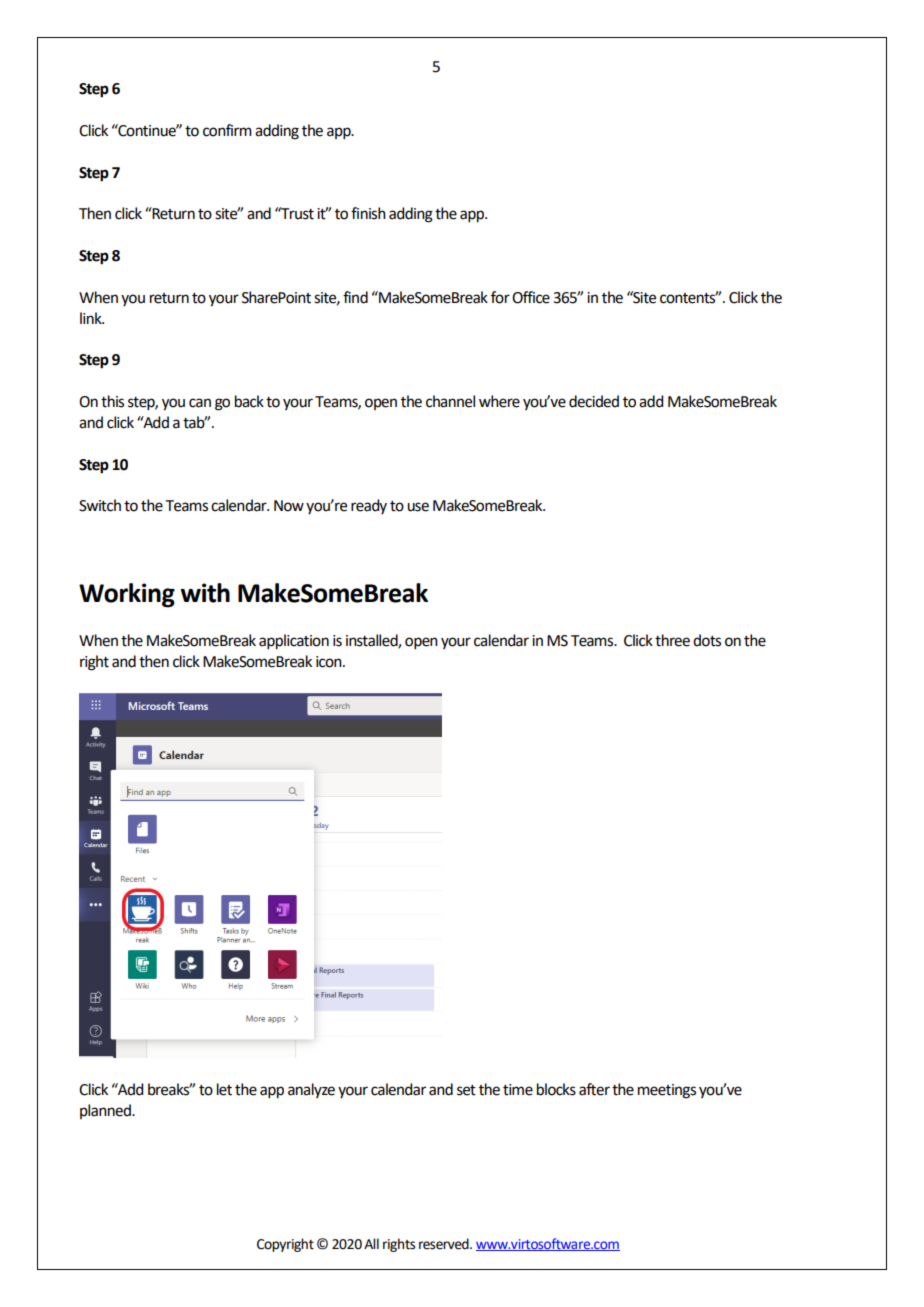  I want to click on use, so click(418, 507).
